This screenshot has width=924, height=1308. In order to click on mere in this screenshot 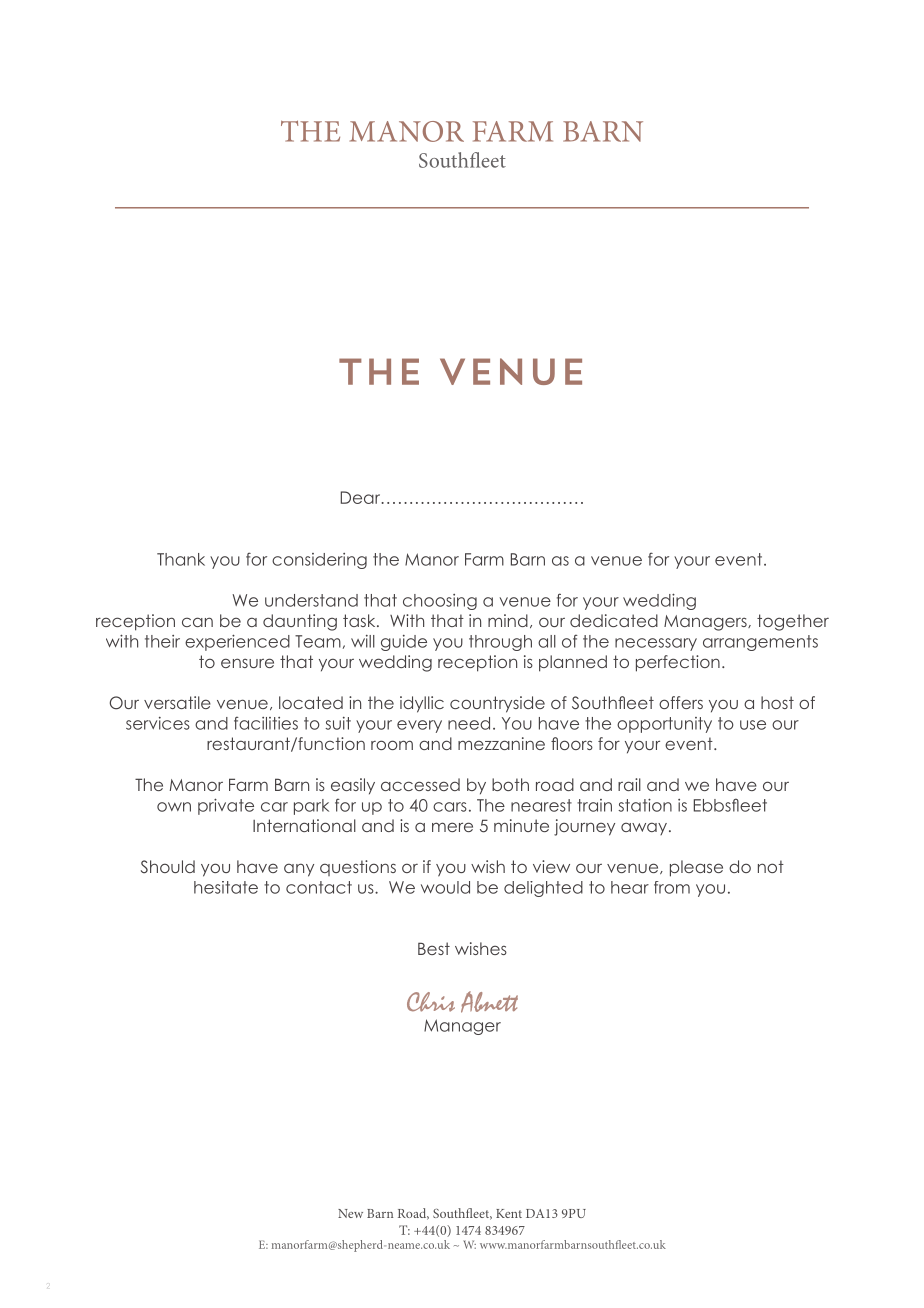, I will do `click(452, 827)`.
